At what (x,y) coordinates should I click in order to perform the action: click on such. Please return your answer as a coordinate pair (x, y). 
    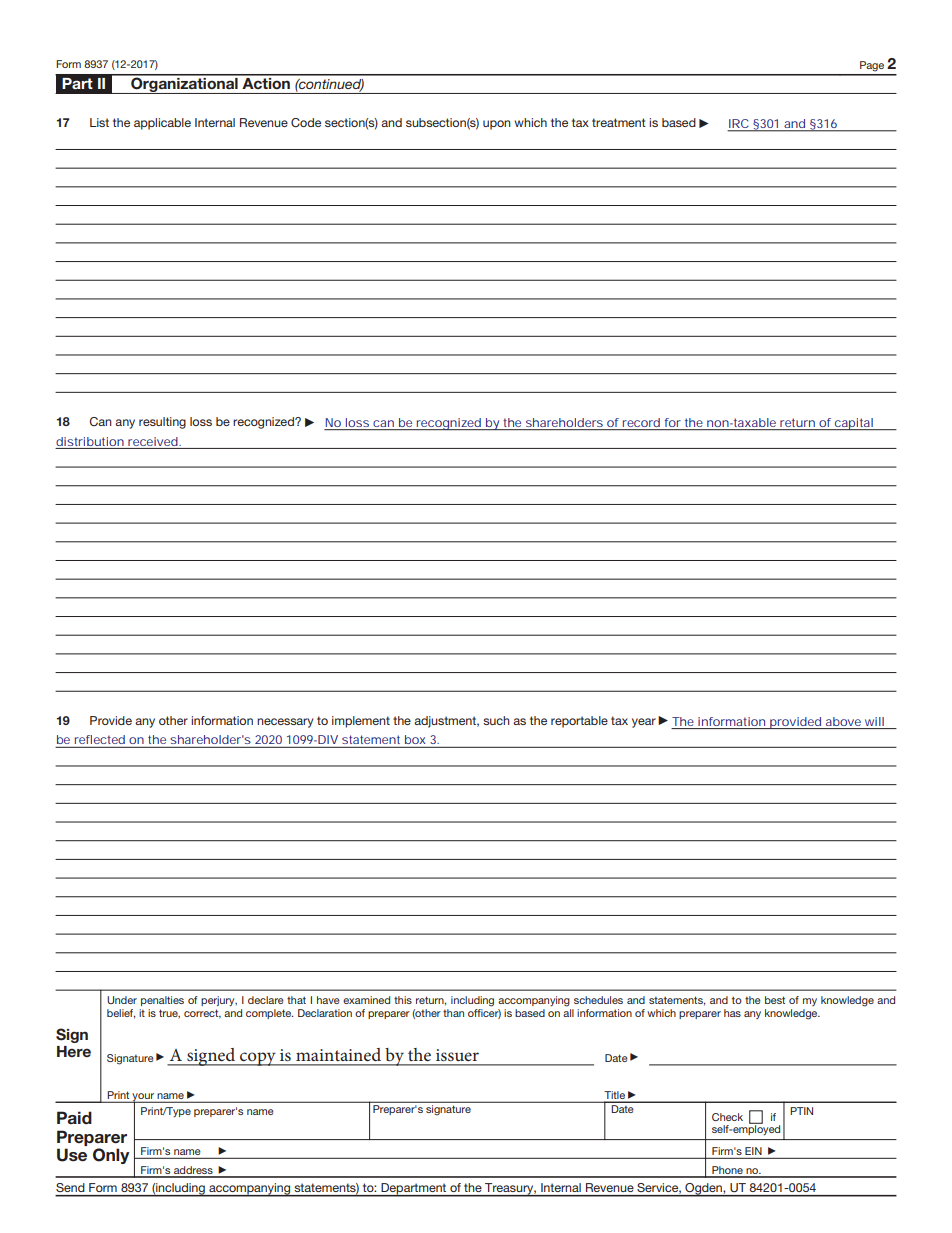
    Looking at the image, I should click on (496, 720).
